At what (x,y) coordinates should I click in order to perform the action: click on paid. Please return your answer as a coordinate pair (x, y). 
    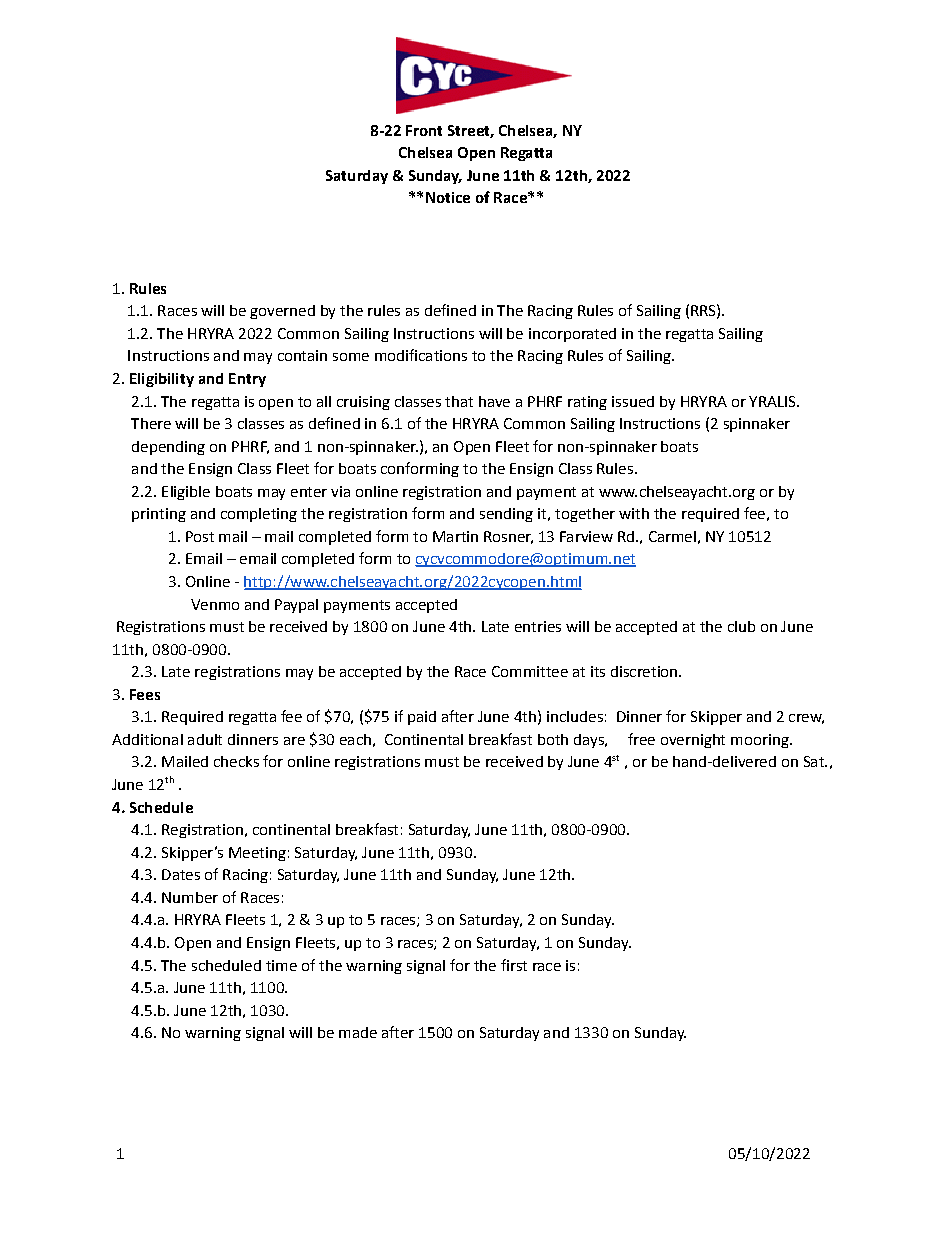
    Looking at the image, I should click on (422, 718).
